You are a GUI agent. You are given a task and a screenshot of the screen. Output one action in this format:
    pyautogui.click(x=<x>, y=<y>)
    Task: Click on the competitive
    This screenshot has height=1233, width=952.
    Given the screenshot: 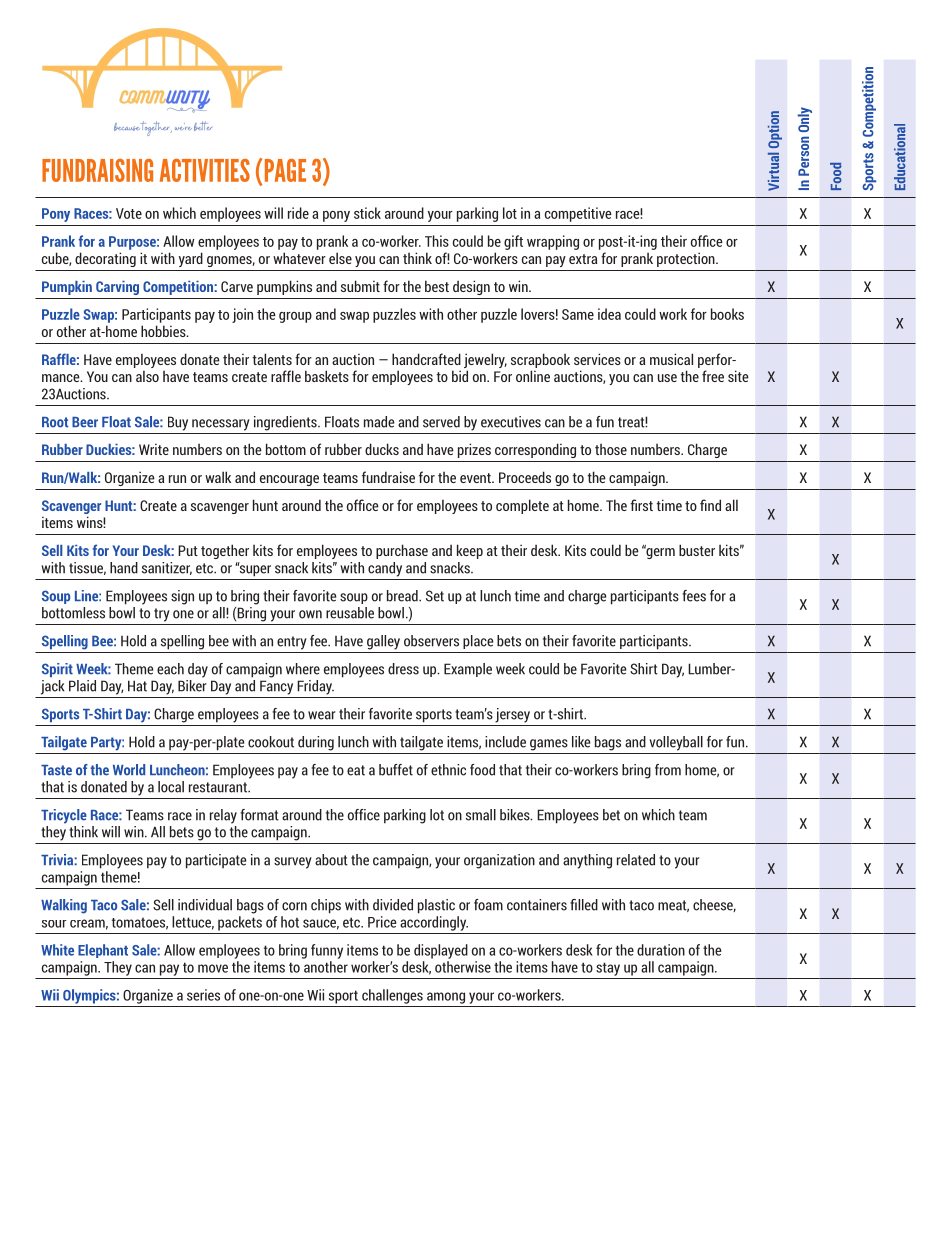 What is the action you would take?
    pyautogui.click(x=578, y=214)
